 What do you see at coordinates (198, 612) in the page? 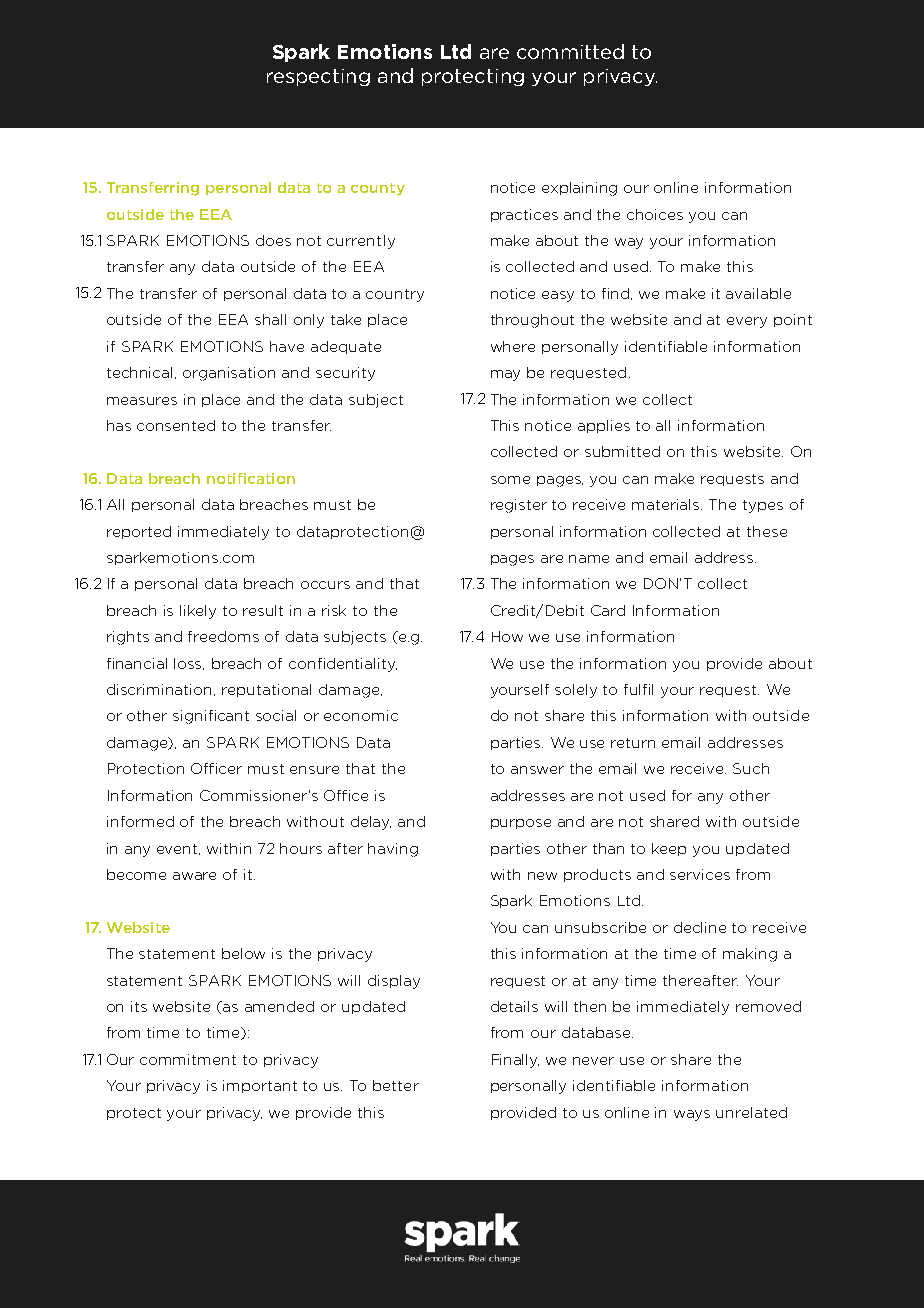
I see `likely` at bounding box center [198, 612].
